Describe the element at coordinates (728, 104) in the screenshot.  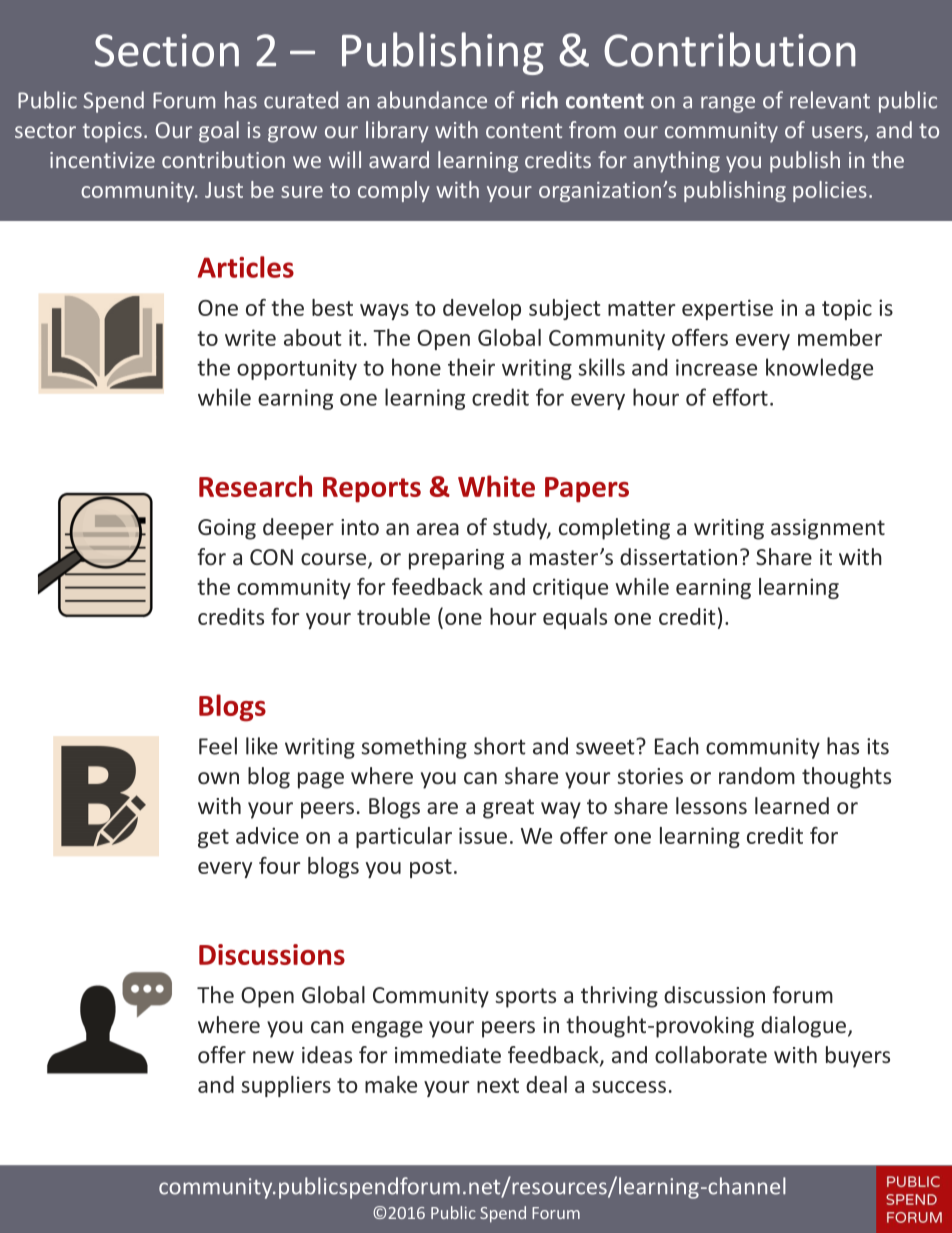
I see `range` at that location.
